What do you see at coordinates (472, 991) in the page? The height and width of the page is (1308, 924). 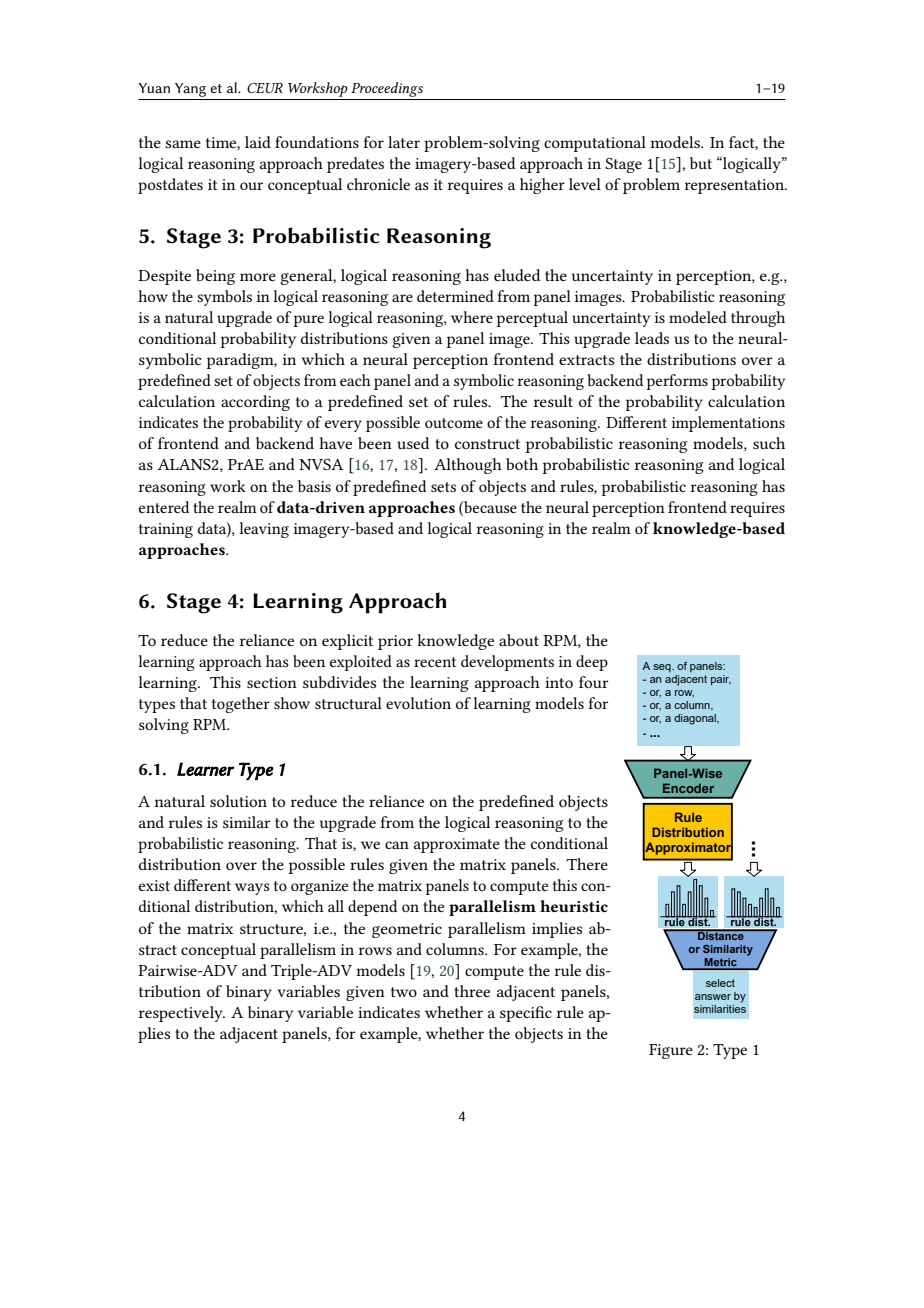 I see `three` at bounding box center [472, 991].
